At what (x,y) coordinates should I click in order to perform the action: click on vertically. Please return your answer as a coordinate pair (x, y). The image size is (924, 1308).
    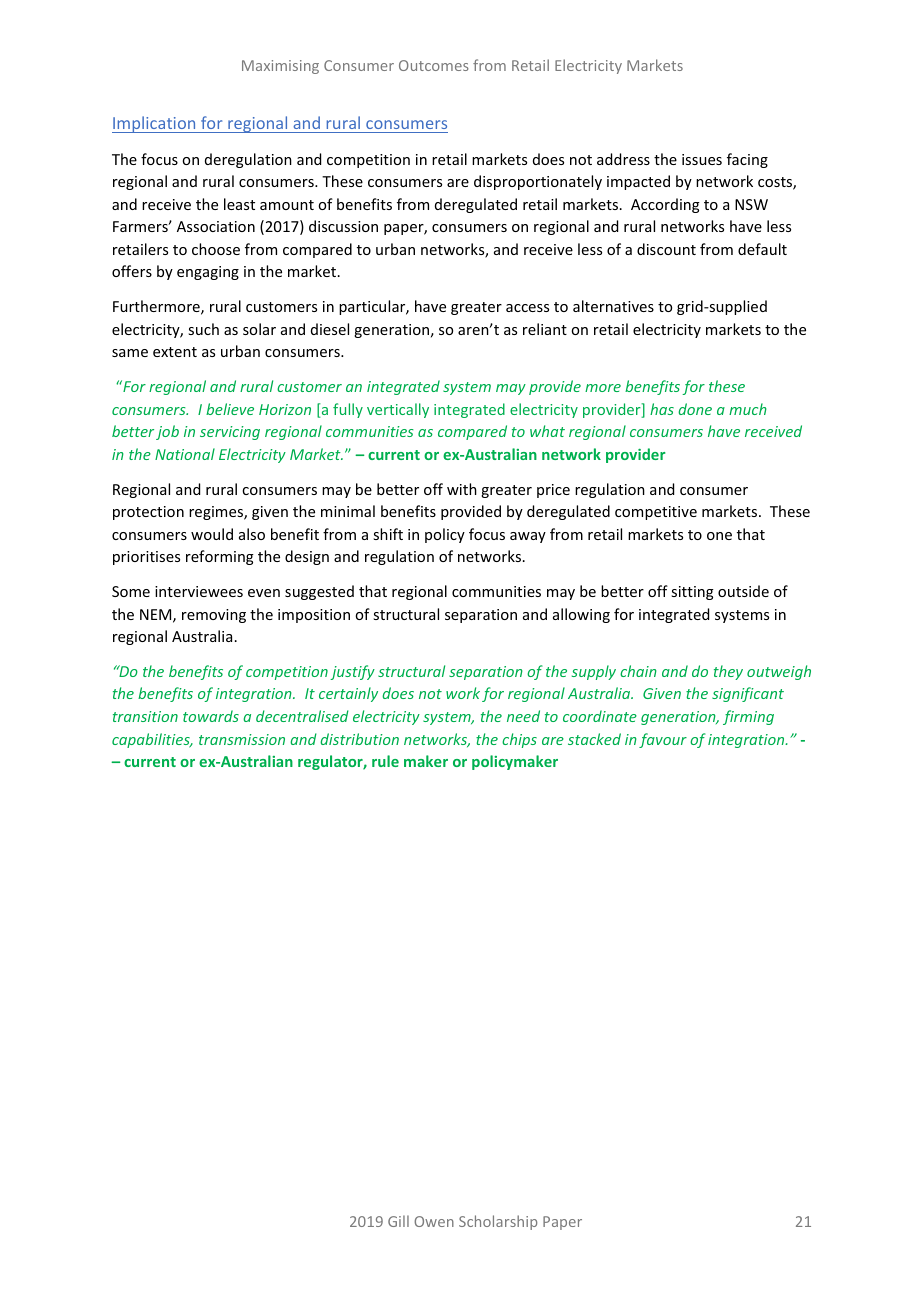
    Looking at the image, I should click on (398, 410).
